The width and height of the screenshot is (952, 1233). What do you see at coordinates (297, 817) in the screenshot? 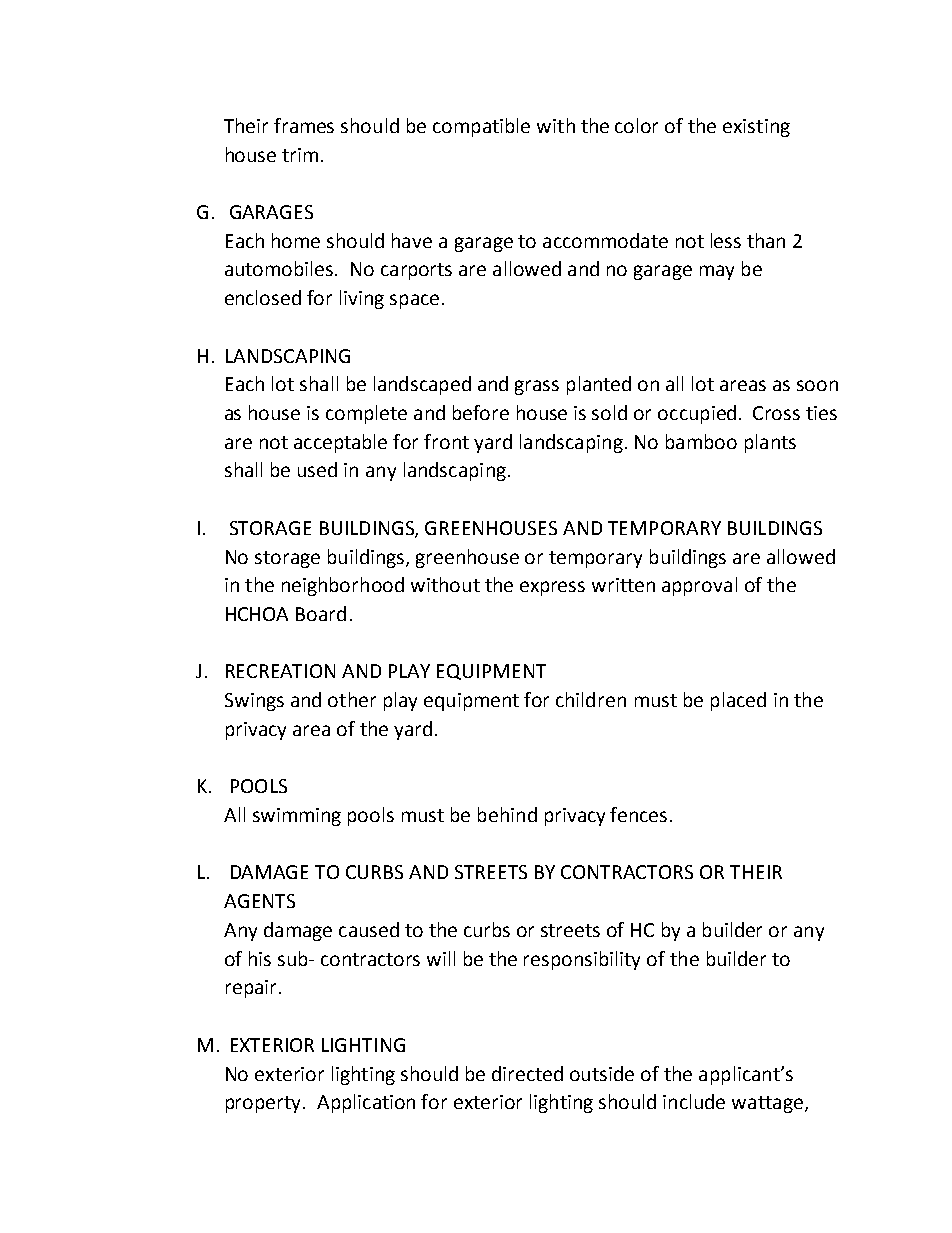
I see `swimming` at bounding box center [297, 817].
